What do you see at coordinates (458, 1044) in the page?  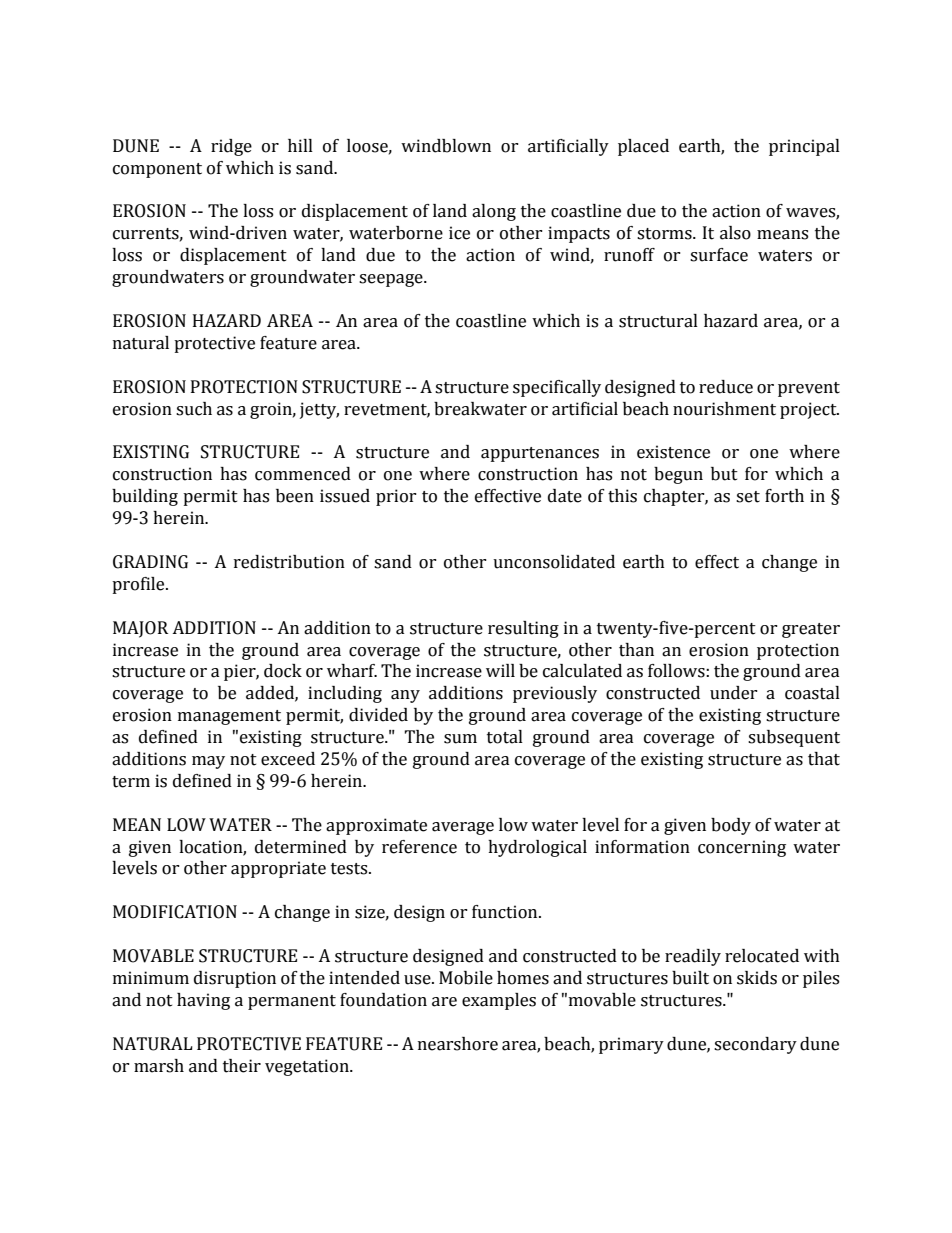 I see `nearshore` at bounding box center [458, 1044].
